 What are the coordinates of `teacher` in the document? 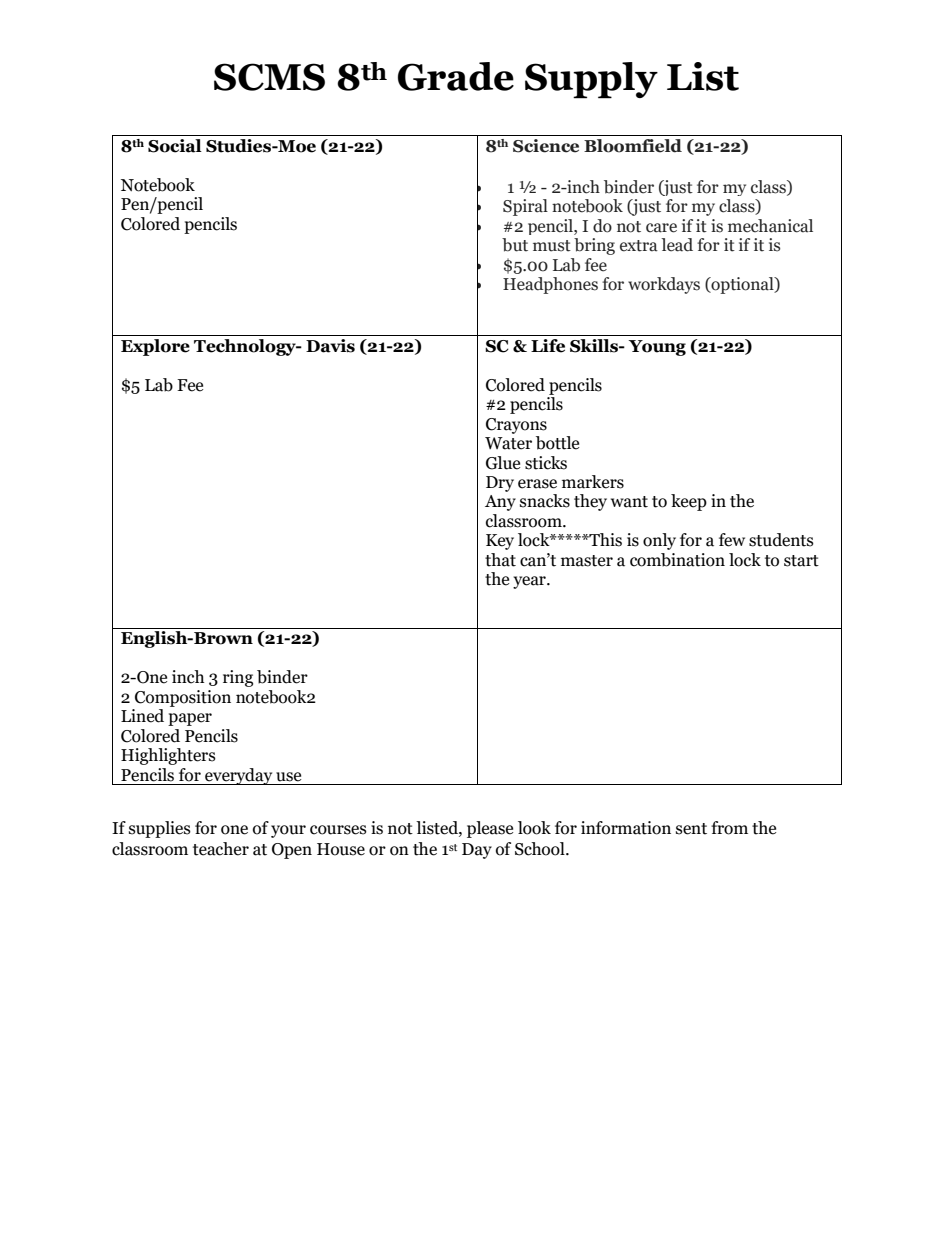 It's located at (221, 849).
